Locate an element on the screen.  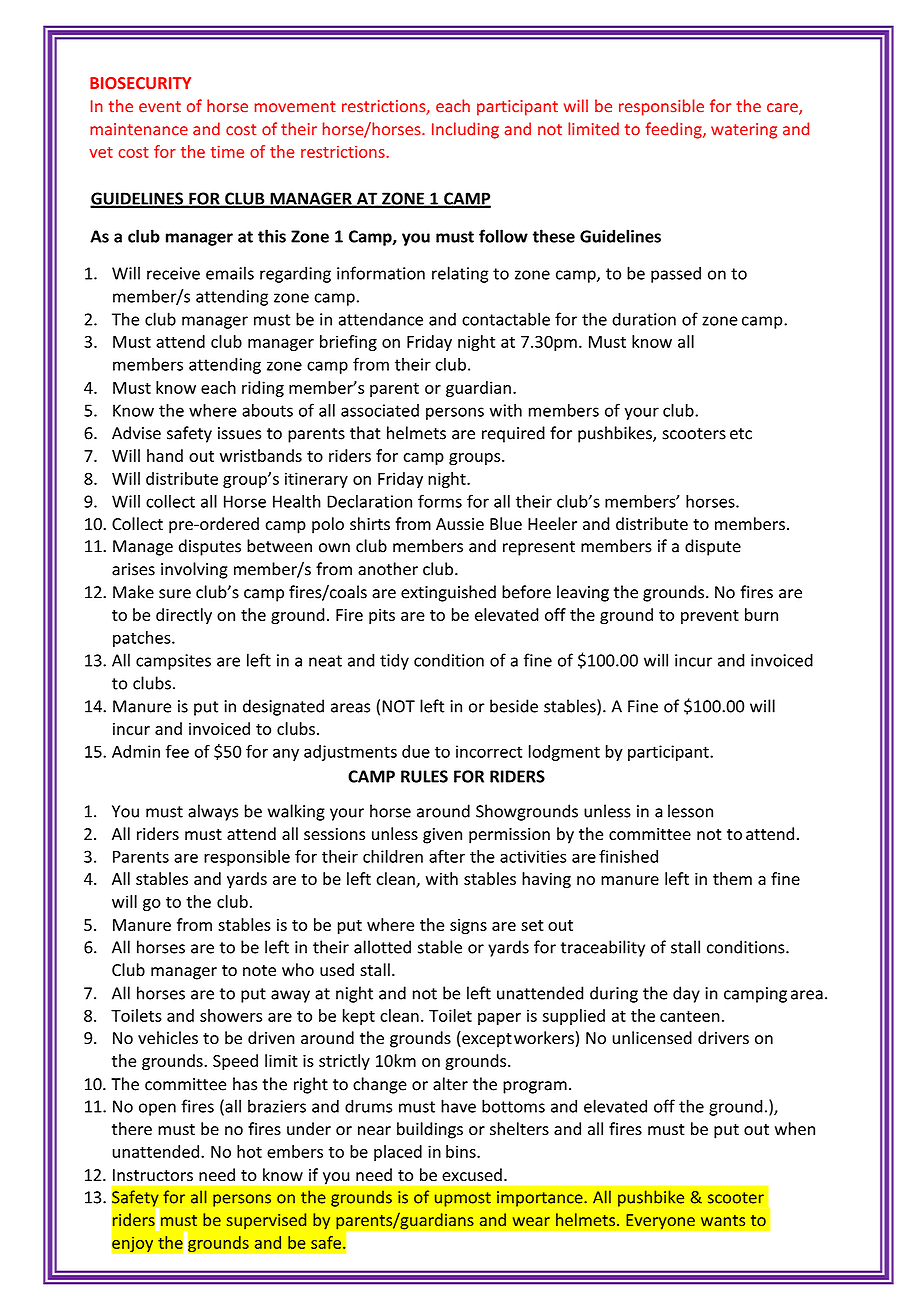
burn is located at coordinates (761, 614).
